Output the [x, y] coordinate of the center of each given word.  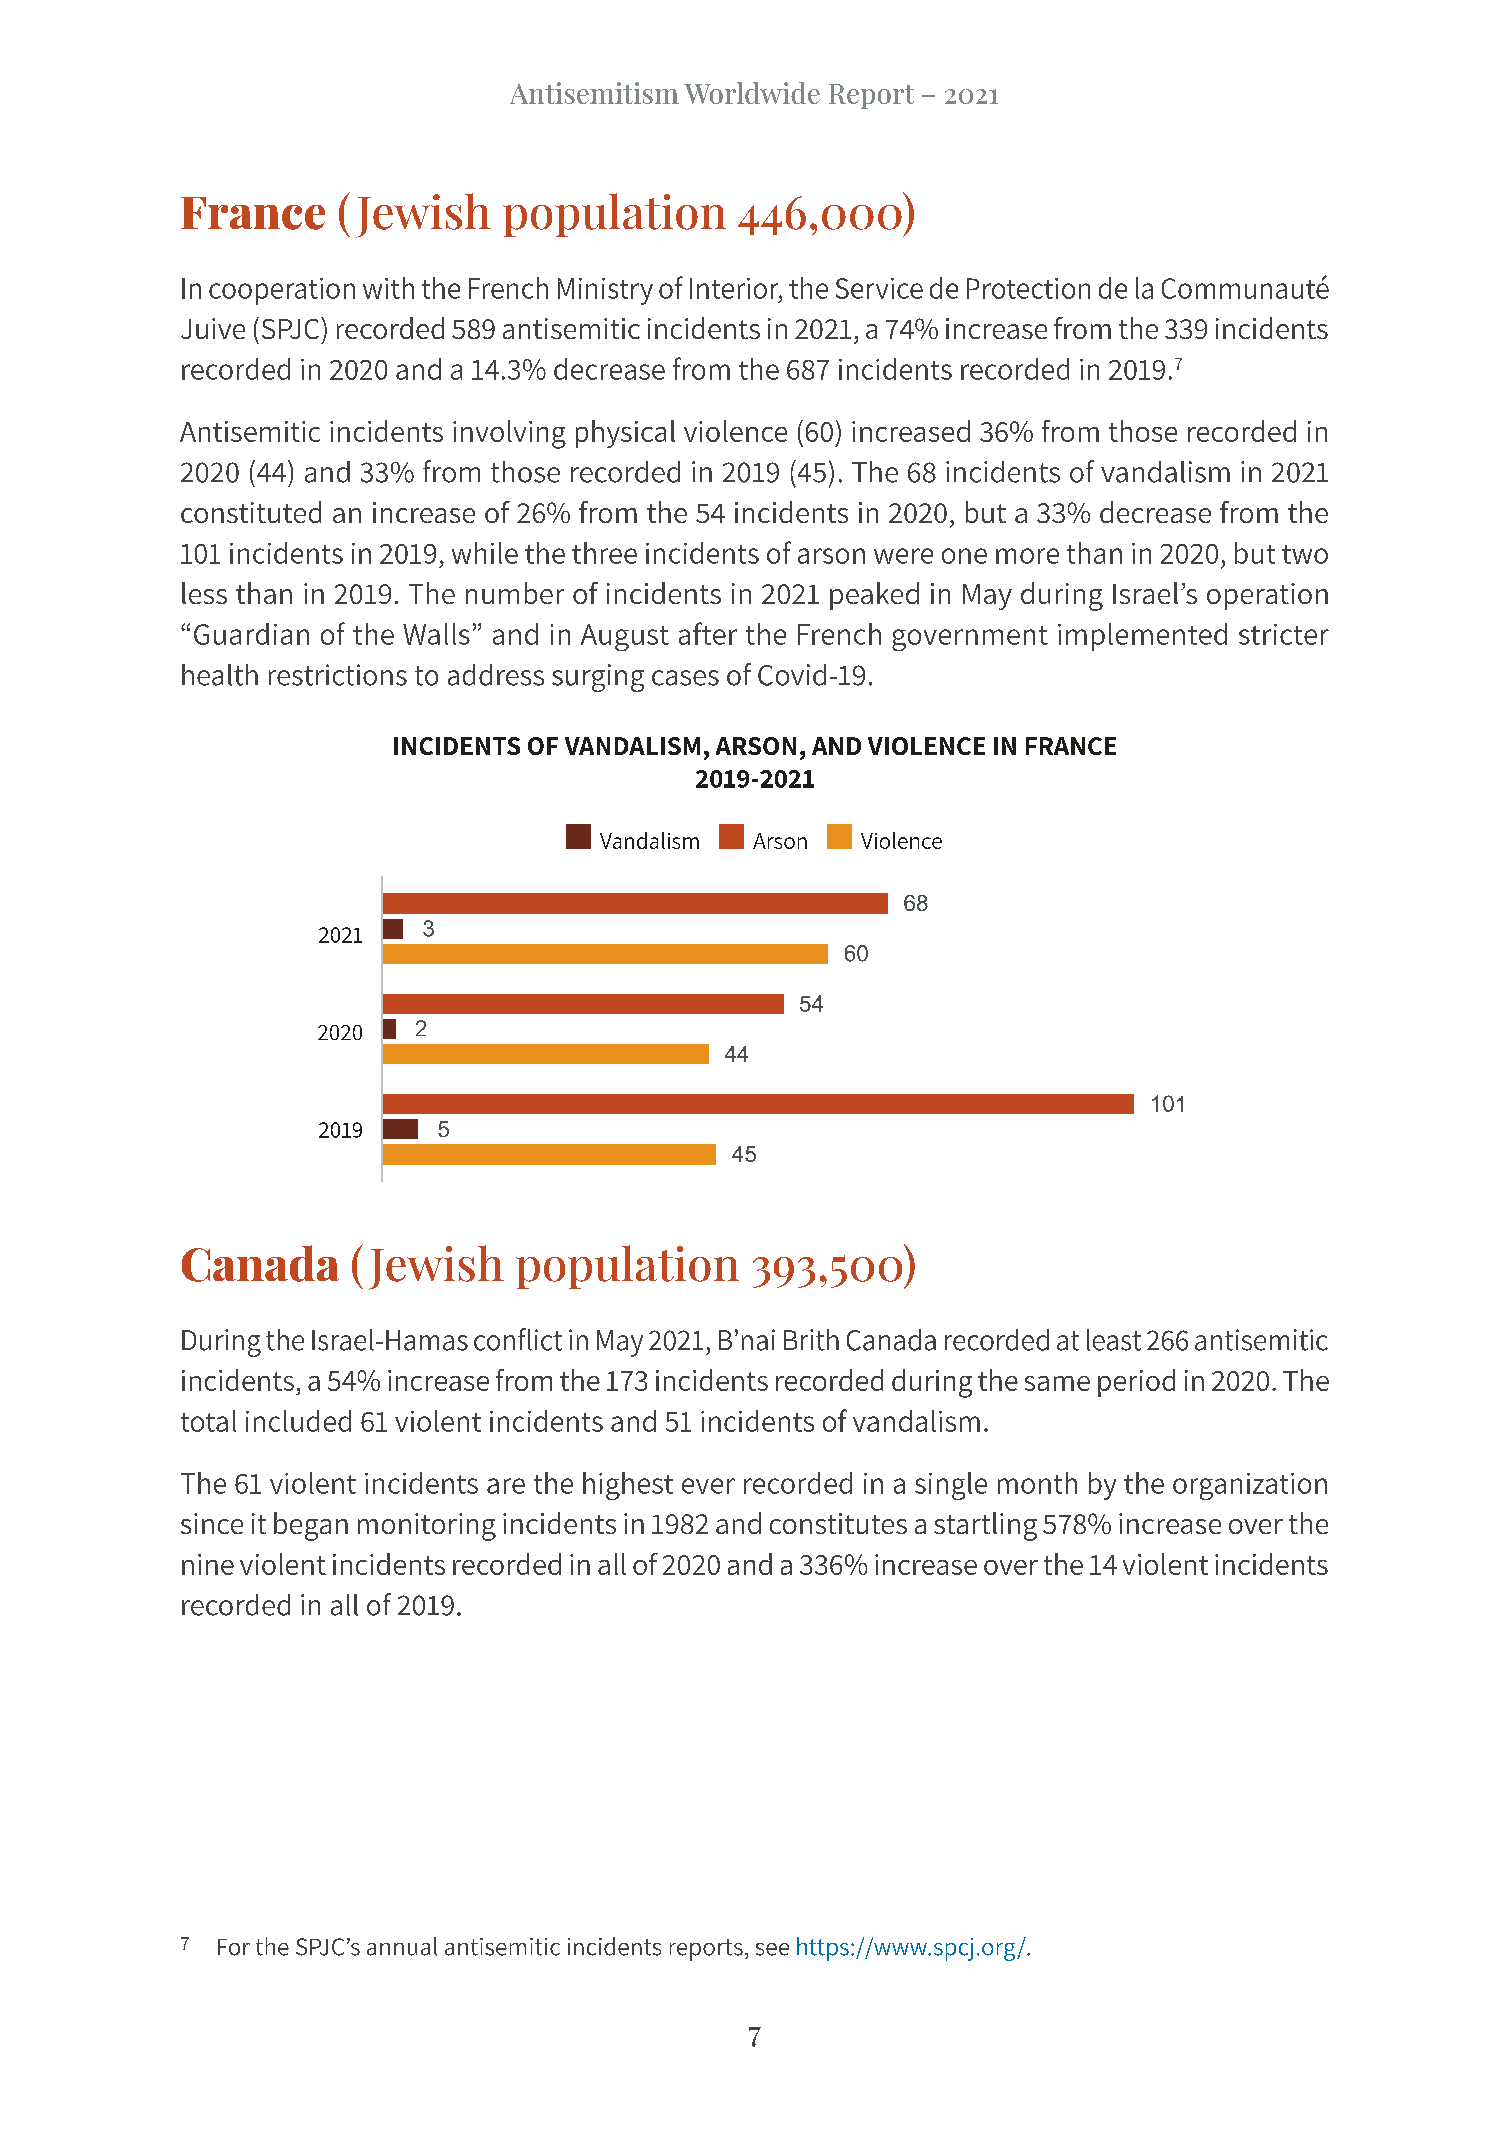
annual [402, 1946]
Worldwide [752, 93]
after [708, 633]
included [298, 1421]
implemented [1142, 637]
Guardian [251, 634]
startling [985, 1526]
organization [1250, 1486]
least [1114, 1340]
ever [708, 1486]
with [388, 288]
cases [685, 678]
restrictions [338, 675]
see [772, 1949]
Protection [1028, 288]
